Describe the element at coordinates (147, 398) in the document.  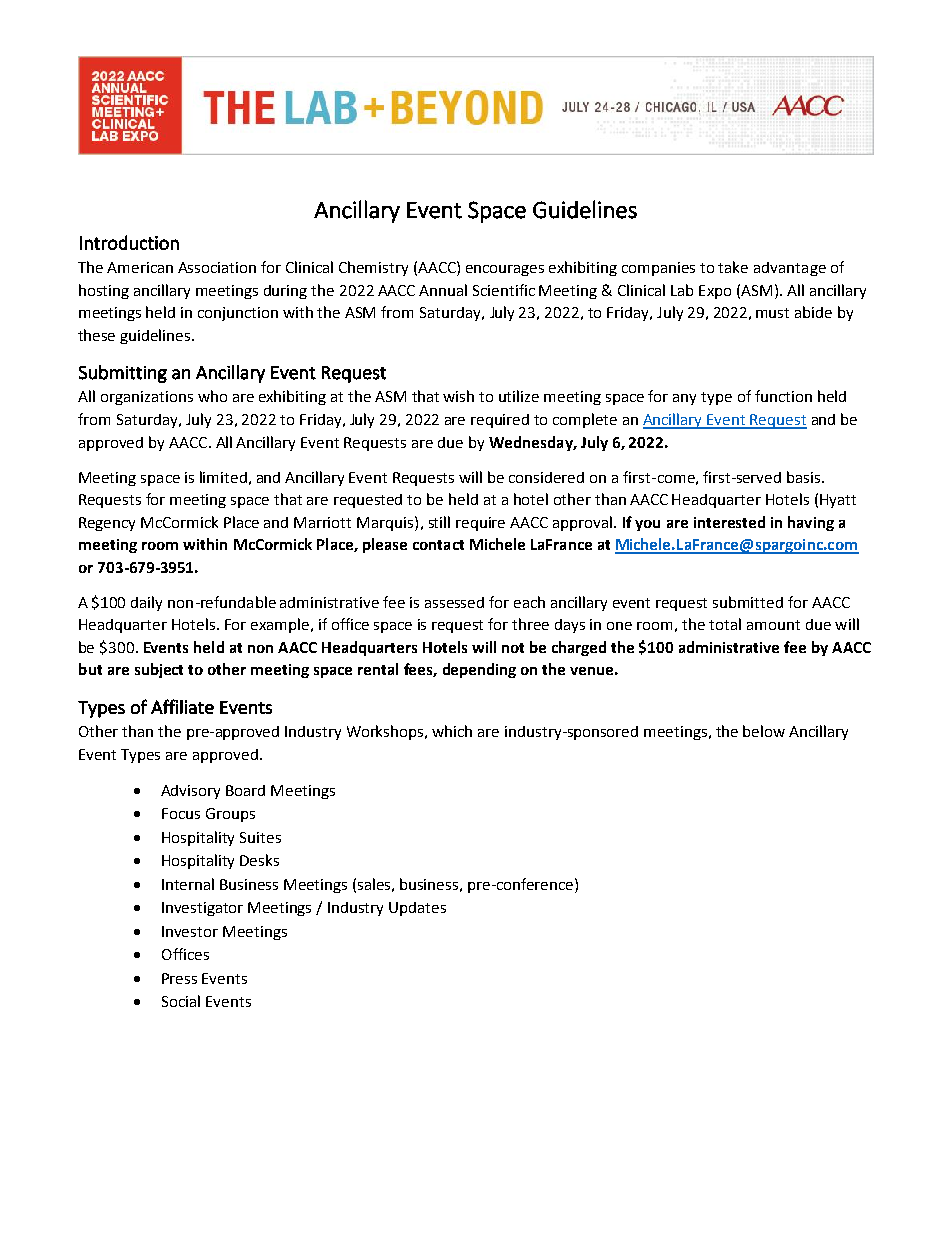
I see `organizations` at that location.
